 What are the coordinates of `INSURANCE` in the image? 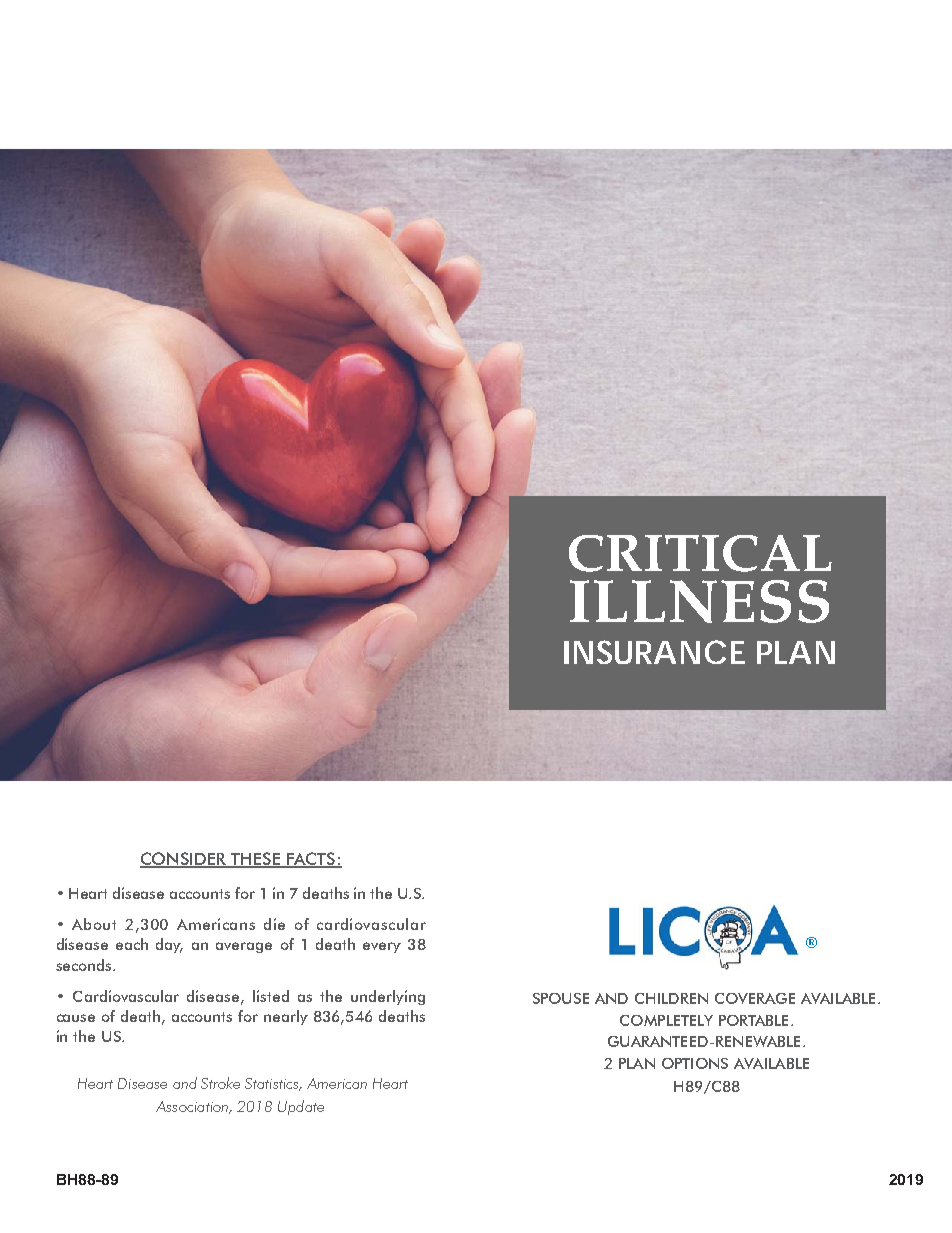 It's located at (654, 652).
